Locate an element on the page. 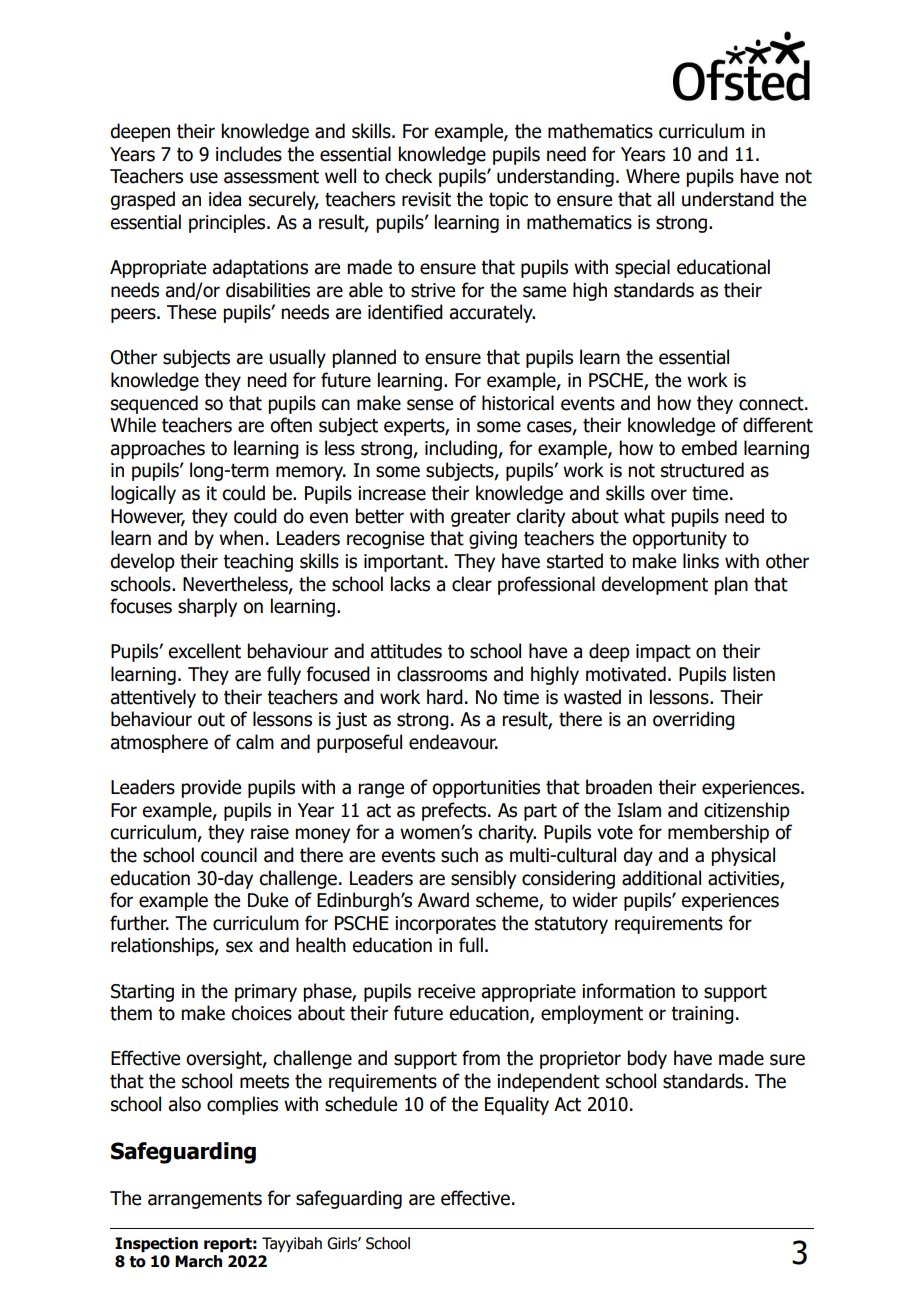  Equality is located at coordinates (517, 1105).
